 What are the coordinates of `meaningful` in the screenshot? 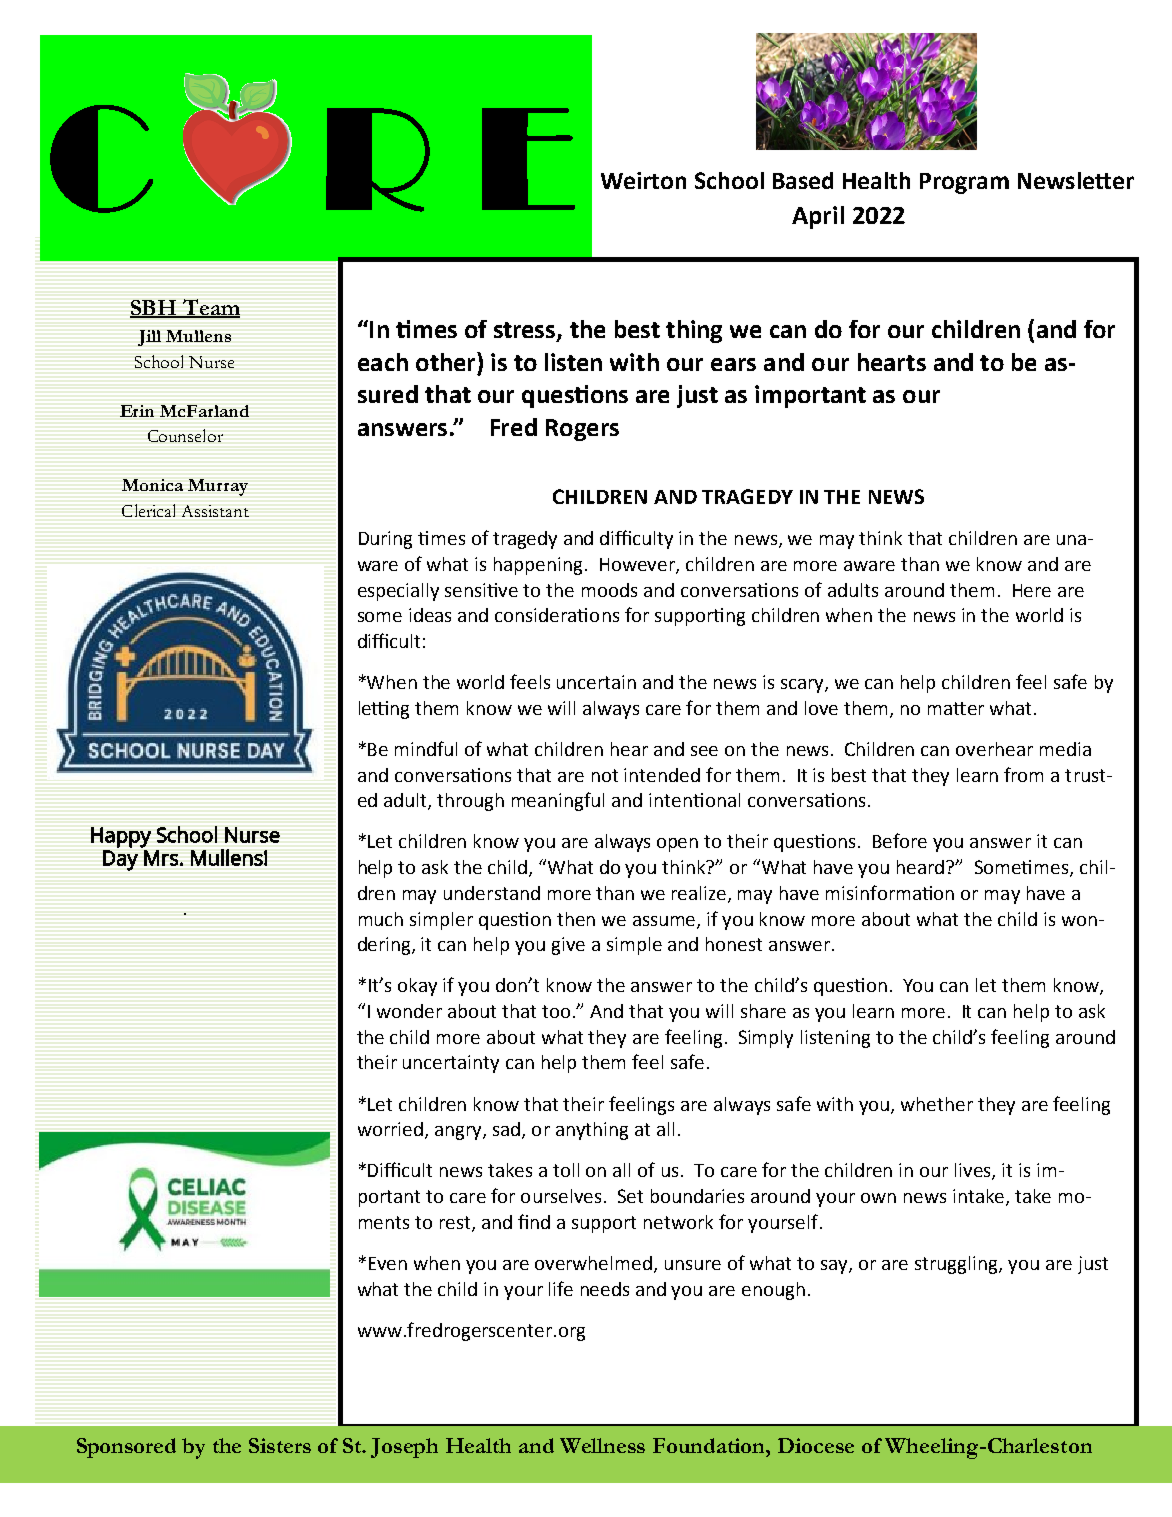 It's located at (558, 801).
